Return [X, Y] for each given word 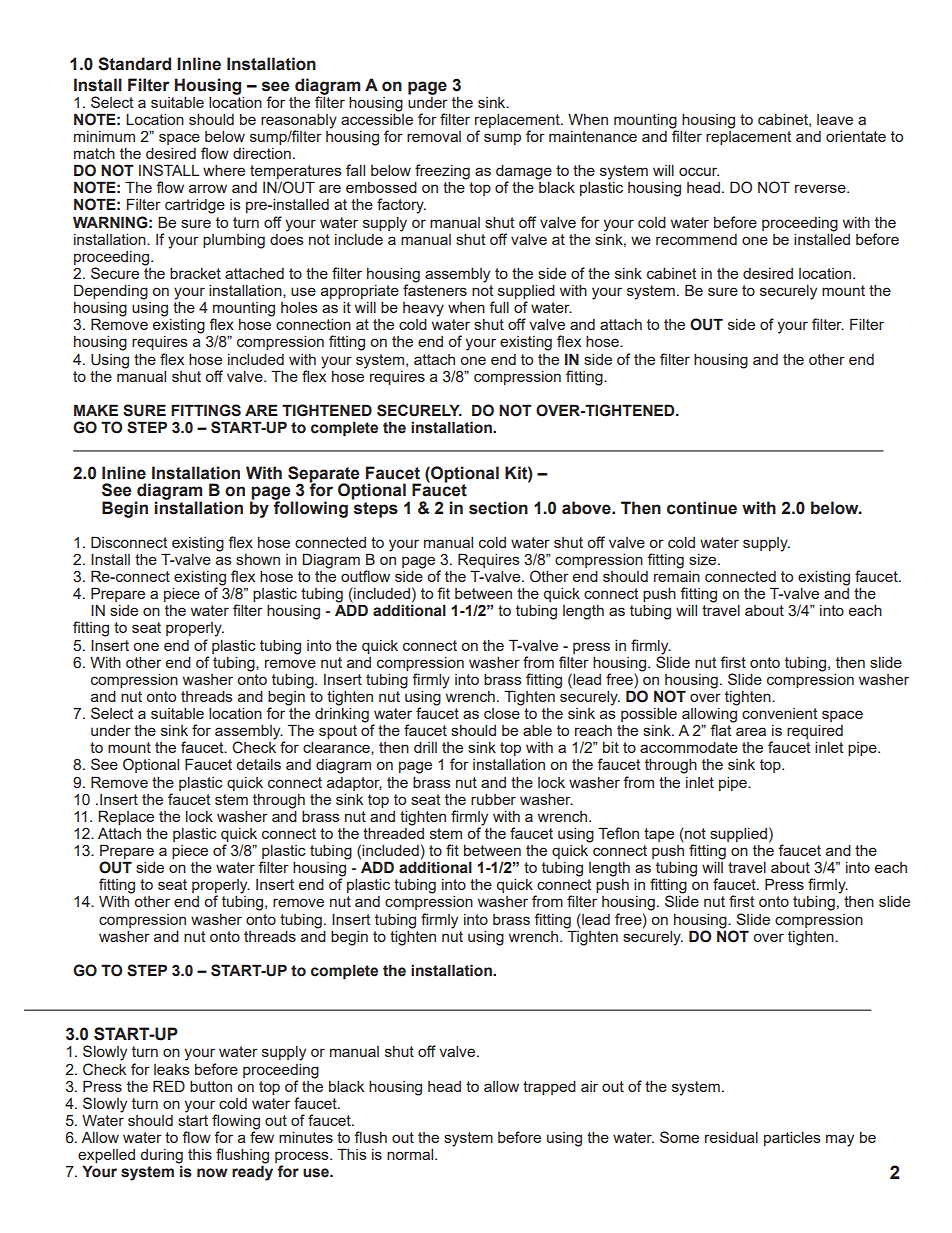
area [751, 731]
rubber [493, 799]
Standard [134, 64]
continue [702, 508]
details [258, 764]
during [161, 1156]
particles [792, 1139]
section [498, 508]
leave [835, 119]
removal [434, 136]
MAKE [96, 410]
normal [411, 1154]
